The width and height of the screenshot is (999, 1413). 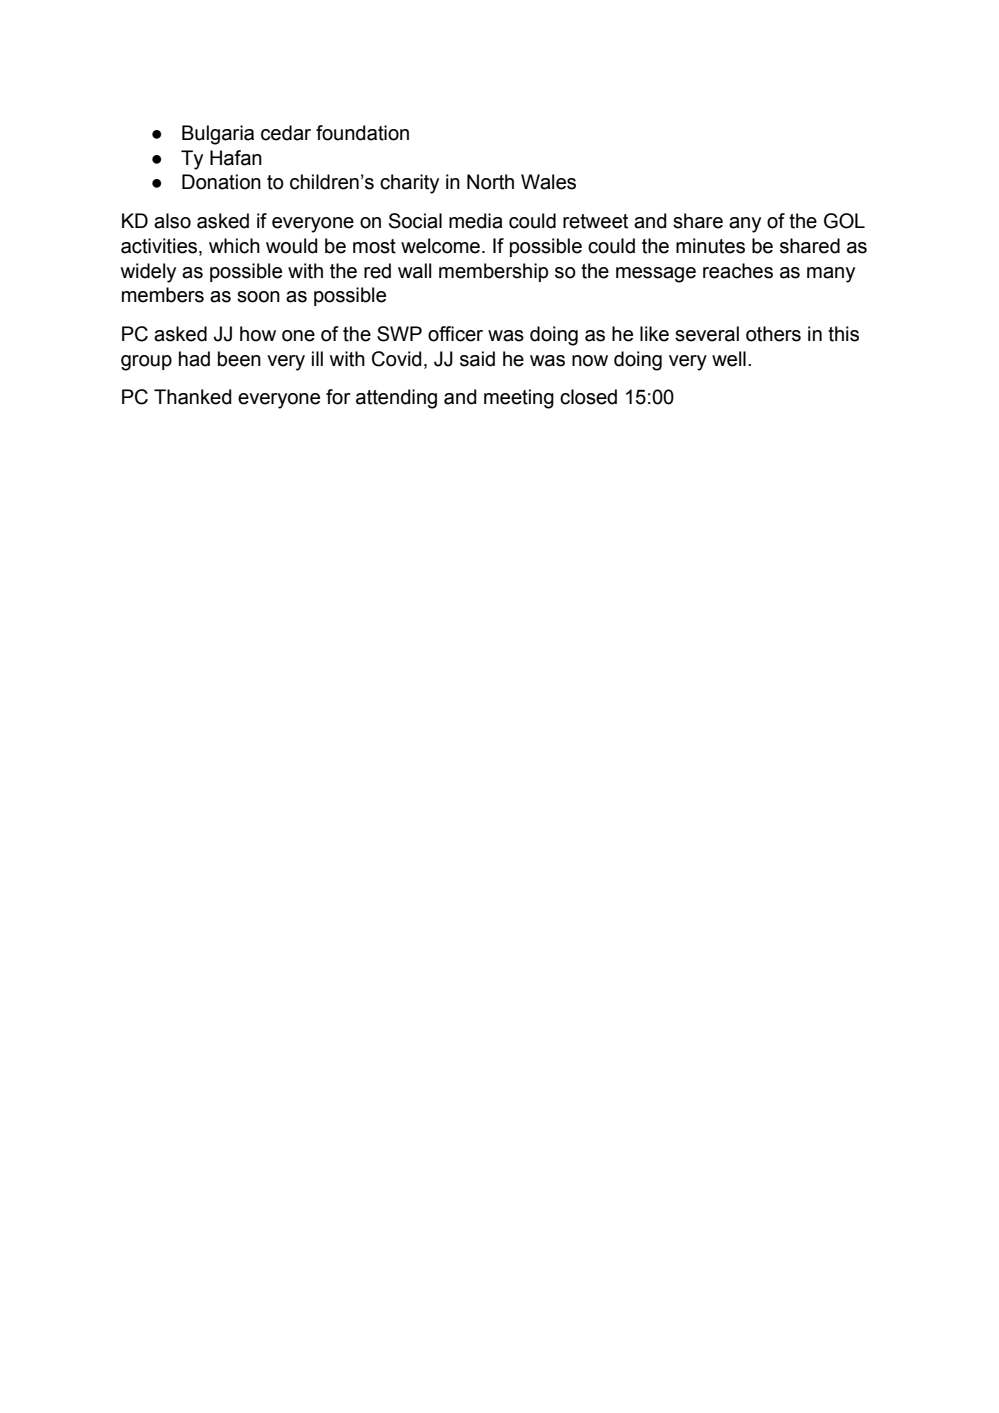 I want to click on welcome, so click(x=440, y=246).
